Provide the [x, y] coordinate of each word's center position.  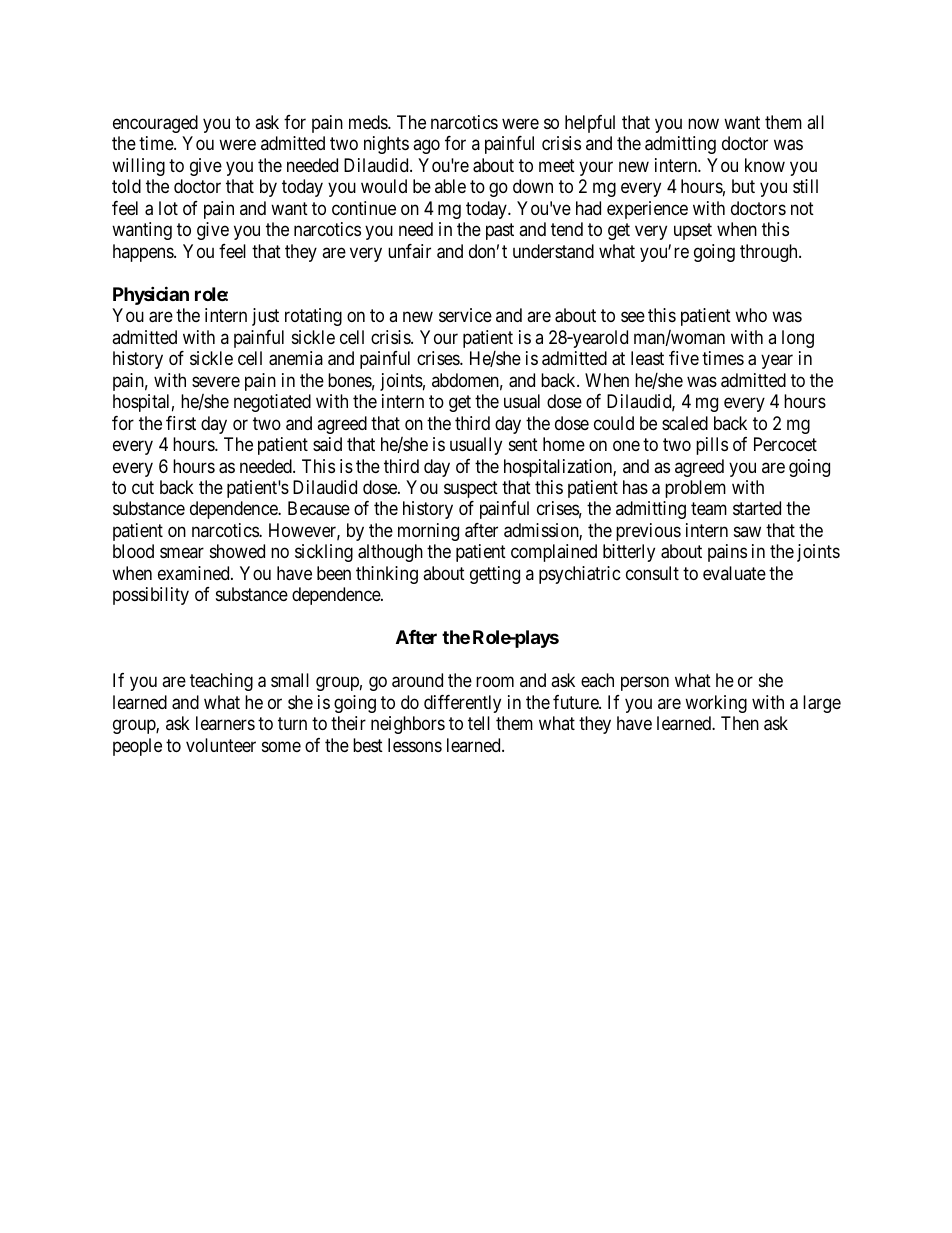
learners [225, 723]
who [751, 315]
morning [428, 532]
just [265, 317]
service [465, 315]
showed [237, 551]
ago [426, 147]
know [765, 165]
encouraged [155, 124]
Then [740, 723]
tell [479, 723]
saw [747, 531]
